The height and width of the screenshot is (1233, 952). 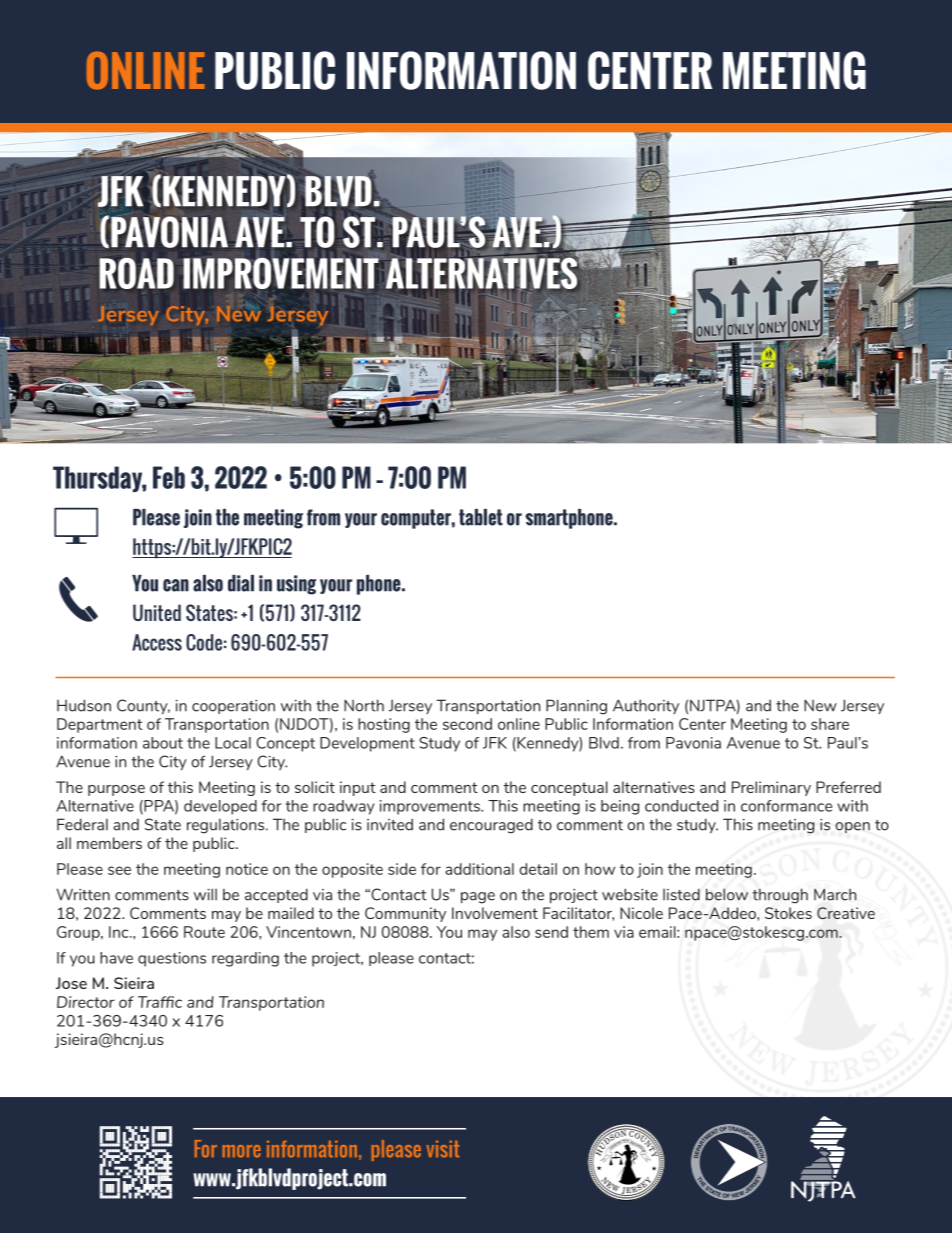 I want to click on County, so click(x=143, y=706).
